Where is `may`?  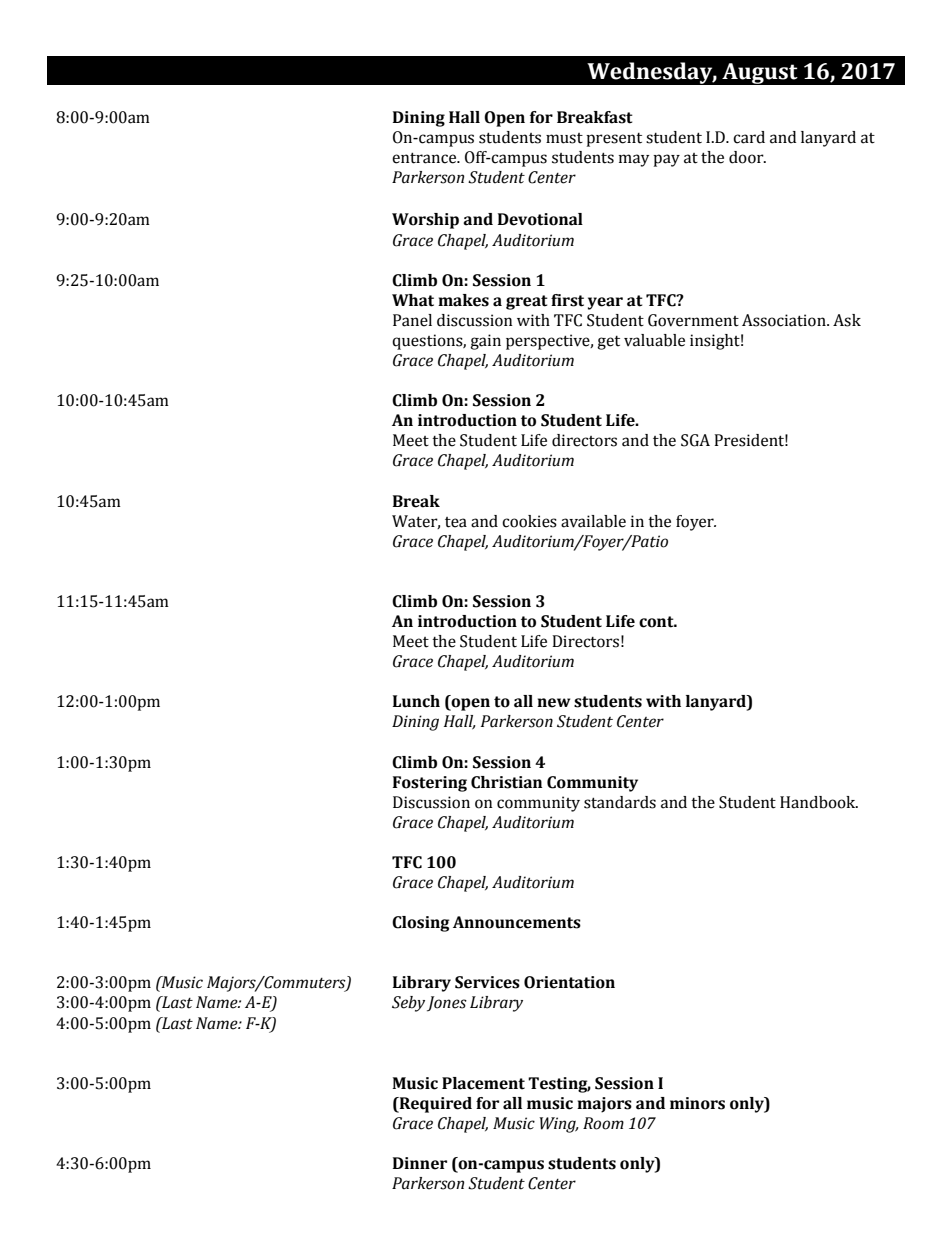 may is located at coordinates (634, 160).
